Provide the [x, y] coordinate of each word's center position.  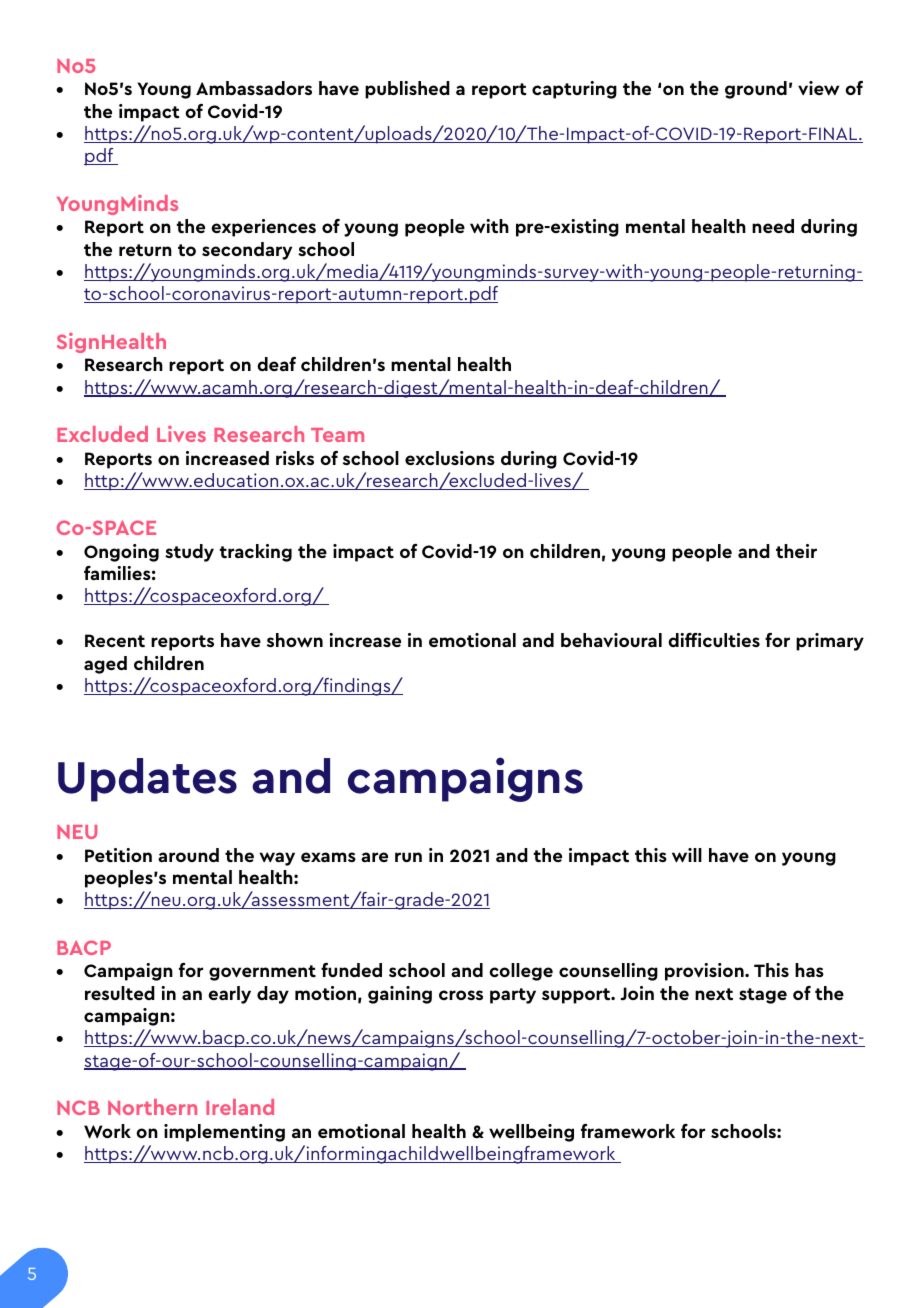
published [407, 90]
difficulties [714, 640]
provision [705, 972]
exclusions [450, 458]
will [687, 855]
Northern [152, 1107]
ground [756, 90]
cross [461, 995]
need [773, 226]
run [408, 857]
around [188, 855]
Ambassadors [254, 88]
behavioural [611, 640]
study [189, 553]
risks [295, 458]
